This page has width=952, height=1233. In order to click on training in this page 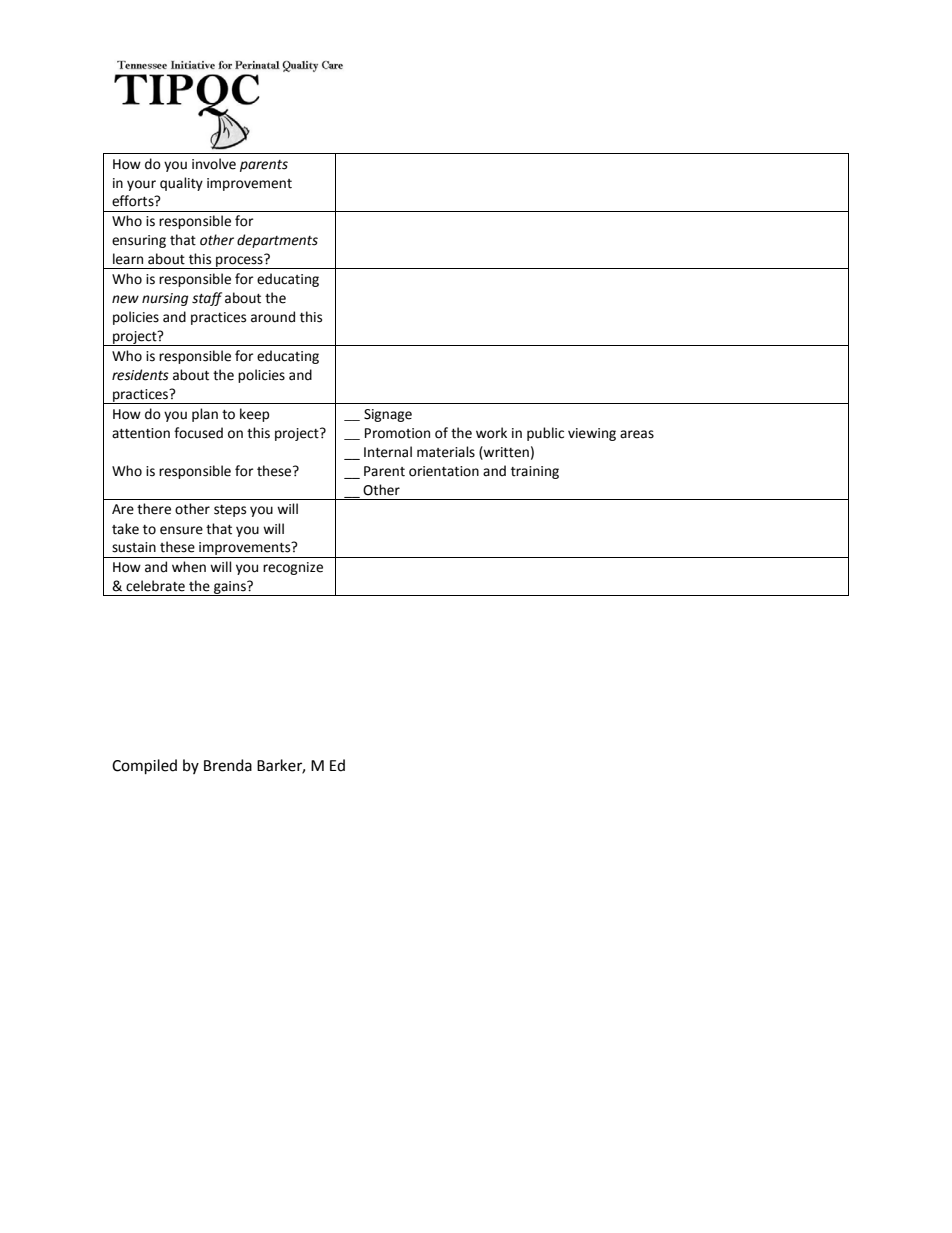, I will do `click(535, 472)`.
